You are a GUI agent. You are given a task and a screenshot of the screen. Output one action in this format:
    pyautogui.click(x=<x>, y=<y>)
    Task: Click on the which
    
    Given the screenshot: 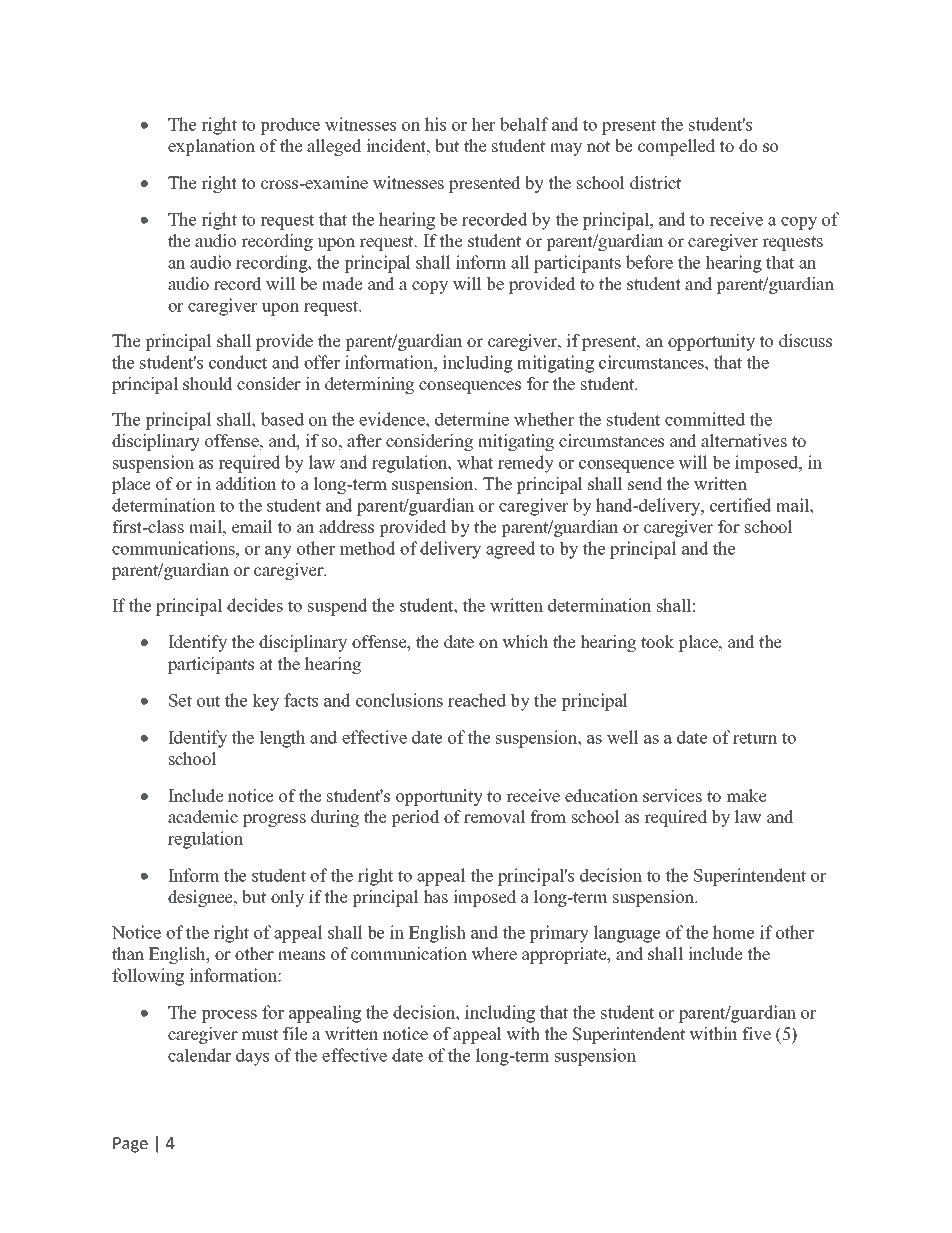 What is the action you would take?
    pyautogui.click(x=525, y=642)
